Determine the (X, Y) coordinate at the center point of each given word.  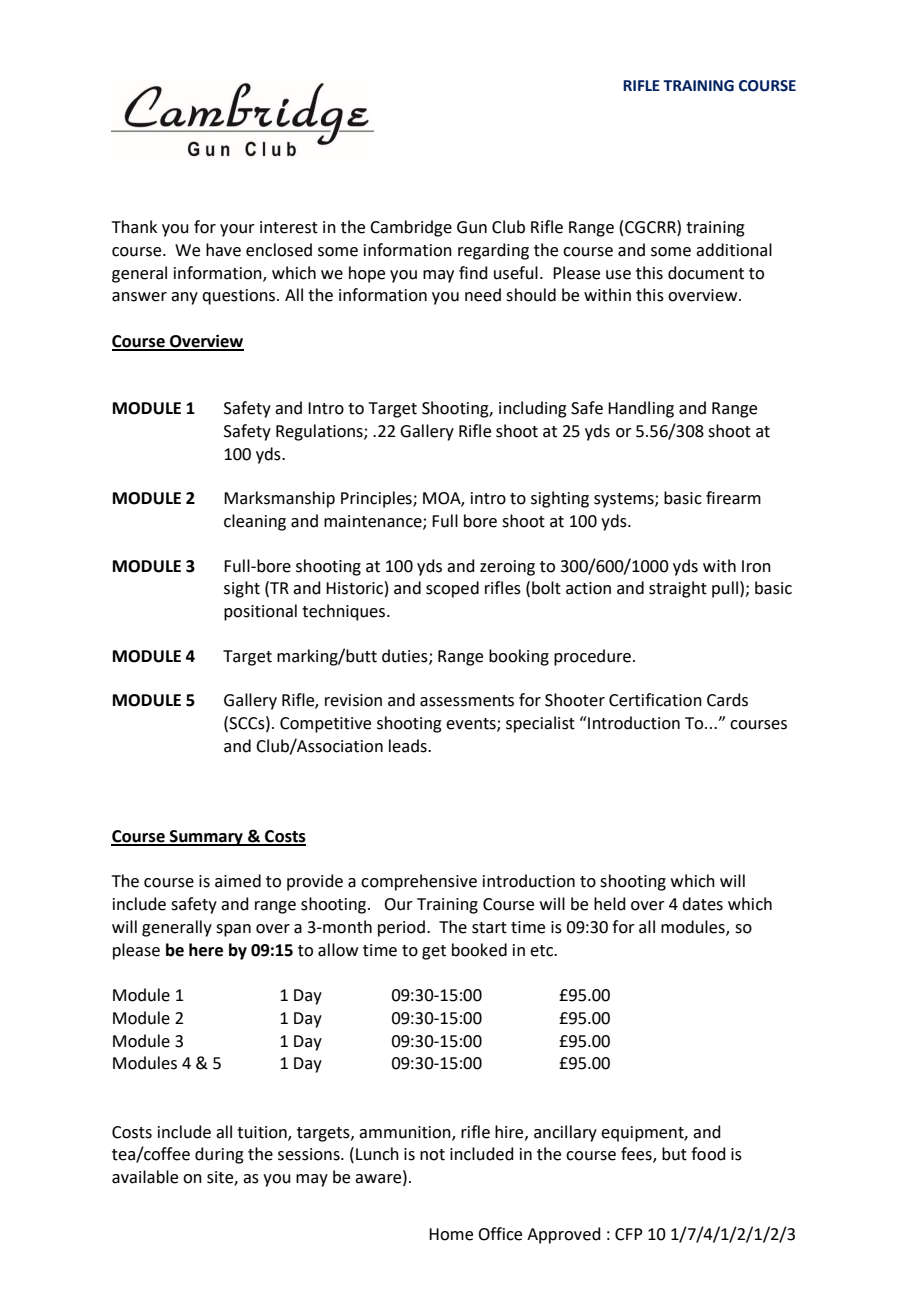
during (219, 1155)
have (223, 250)
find (473, 273)
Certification (655, 700)
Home (451, 1234)
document (706, 273)
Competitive (325, 725)
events (472, 724)
